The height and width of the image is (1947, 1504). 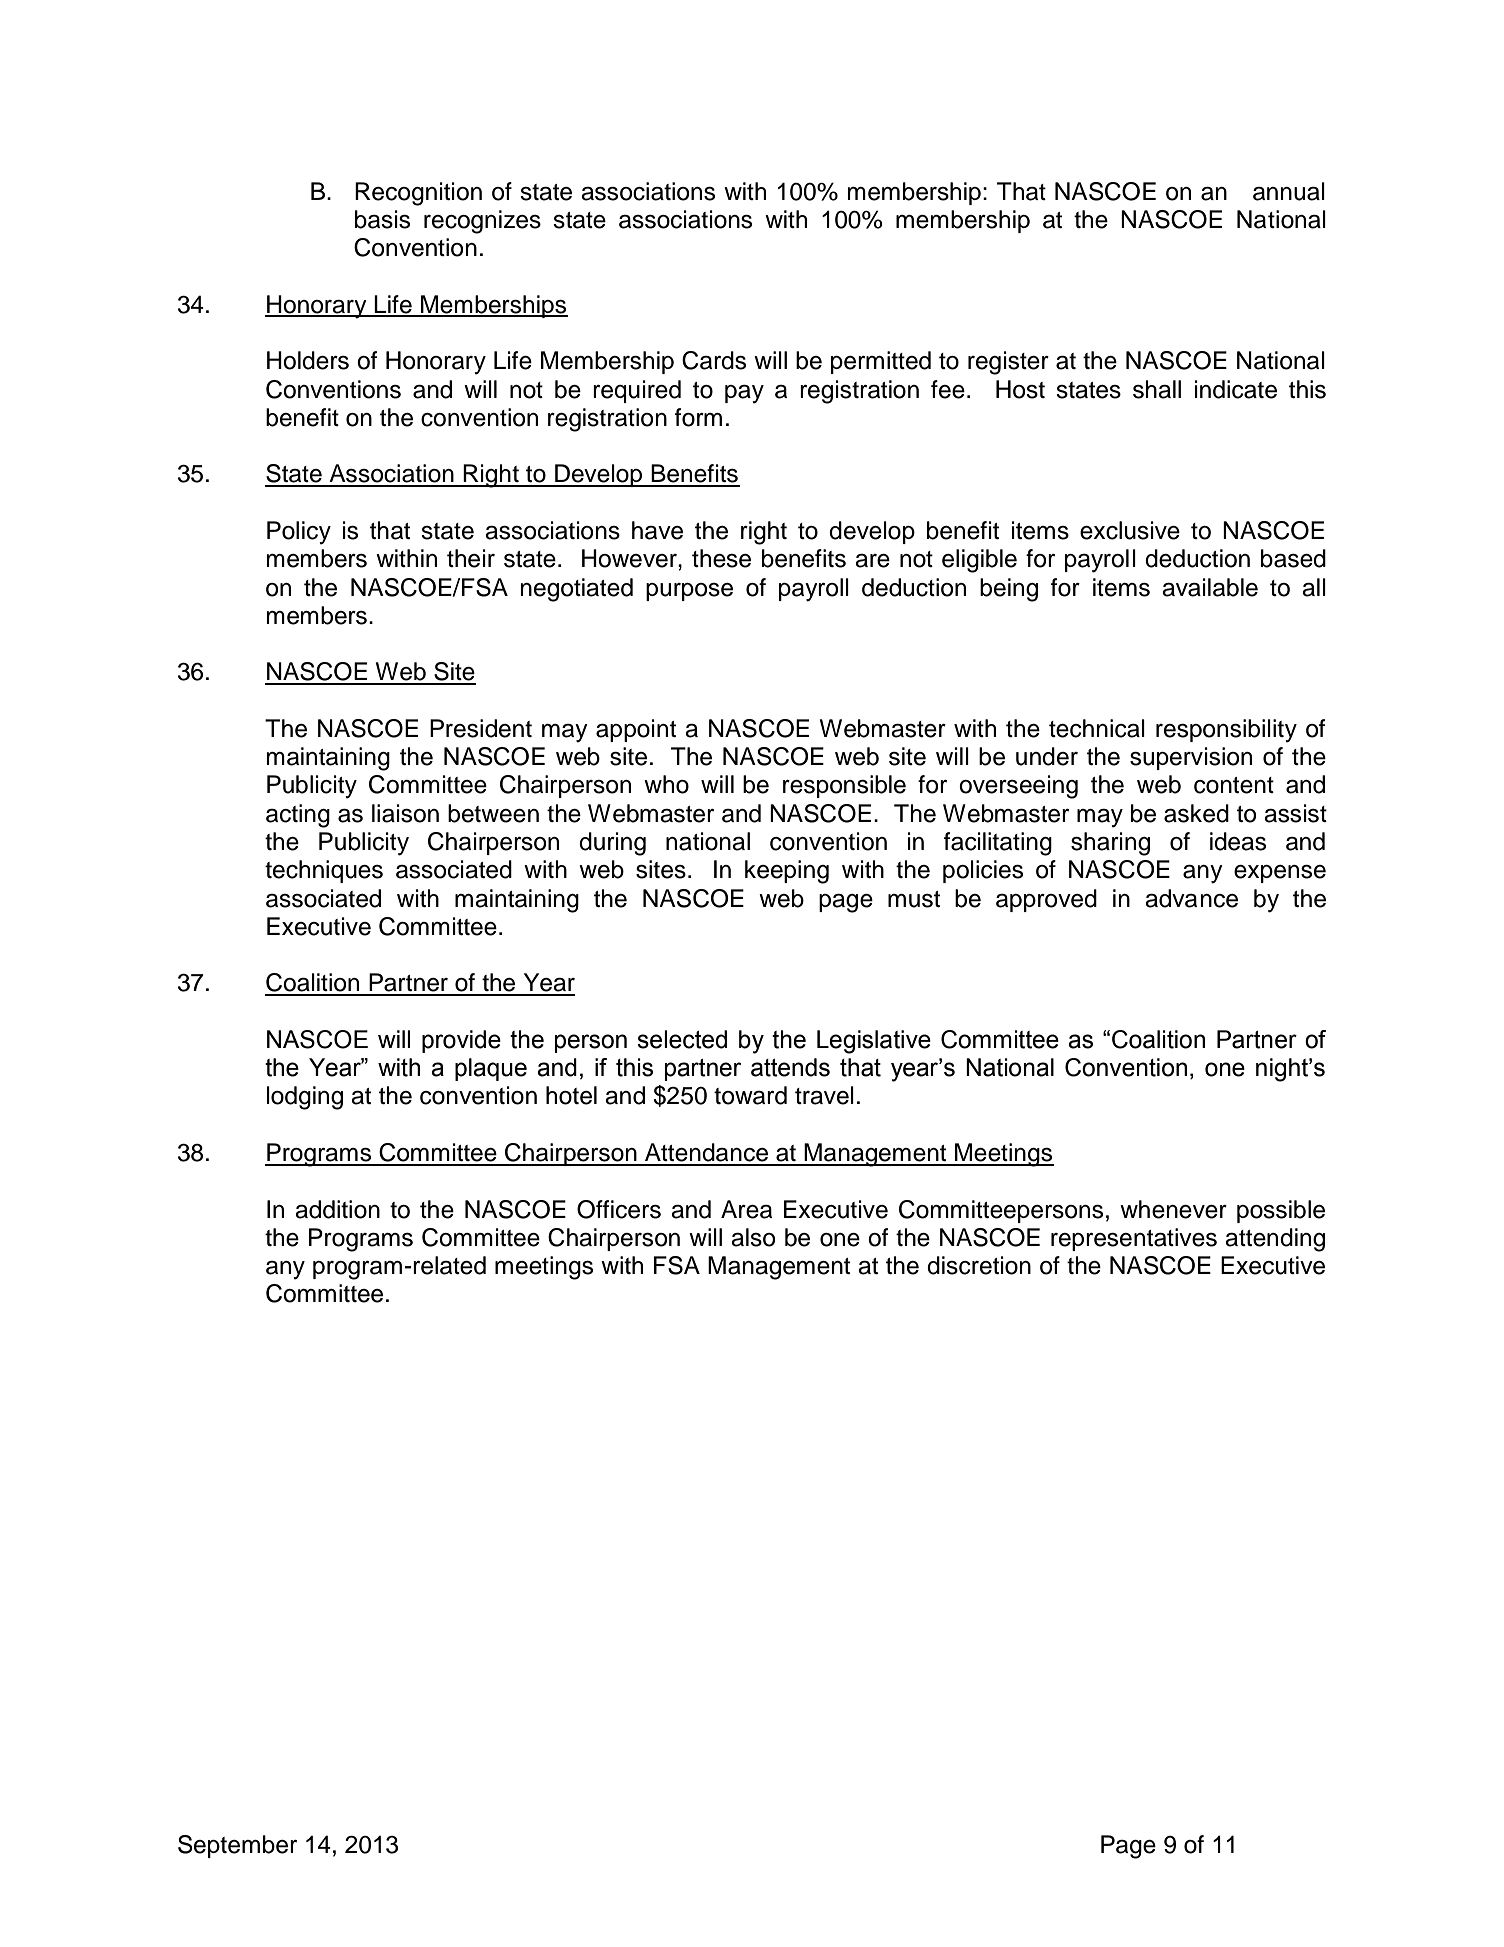 I want to click on attends, so click(x=790, y=1067).
